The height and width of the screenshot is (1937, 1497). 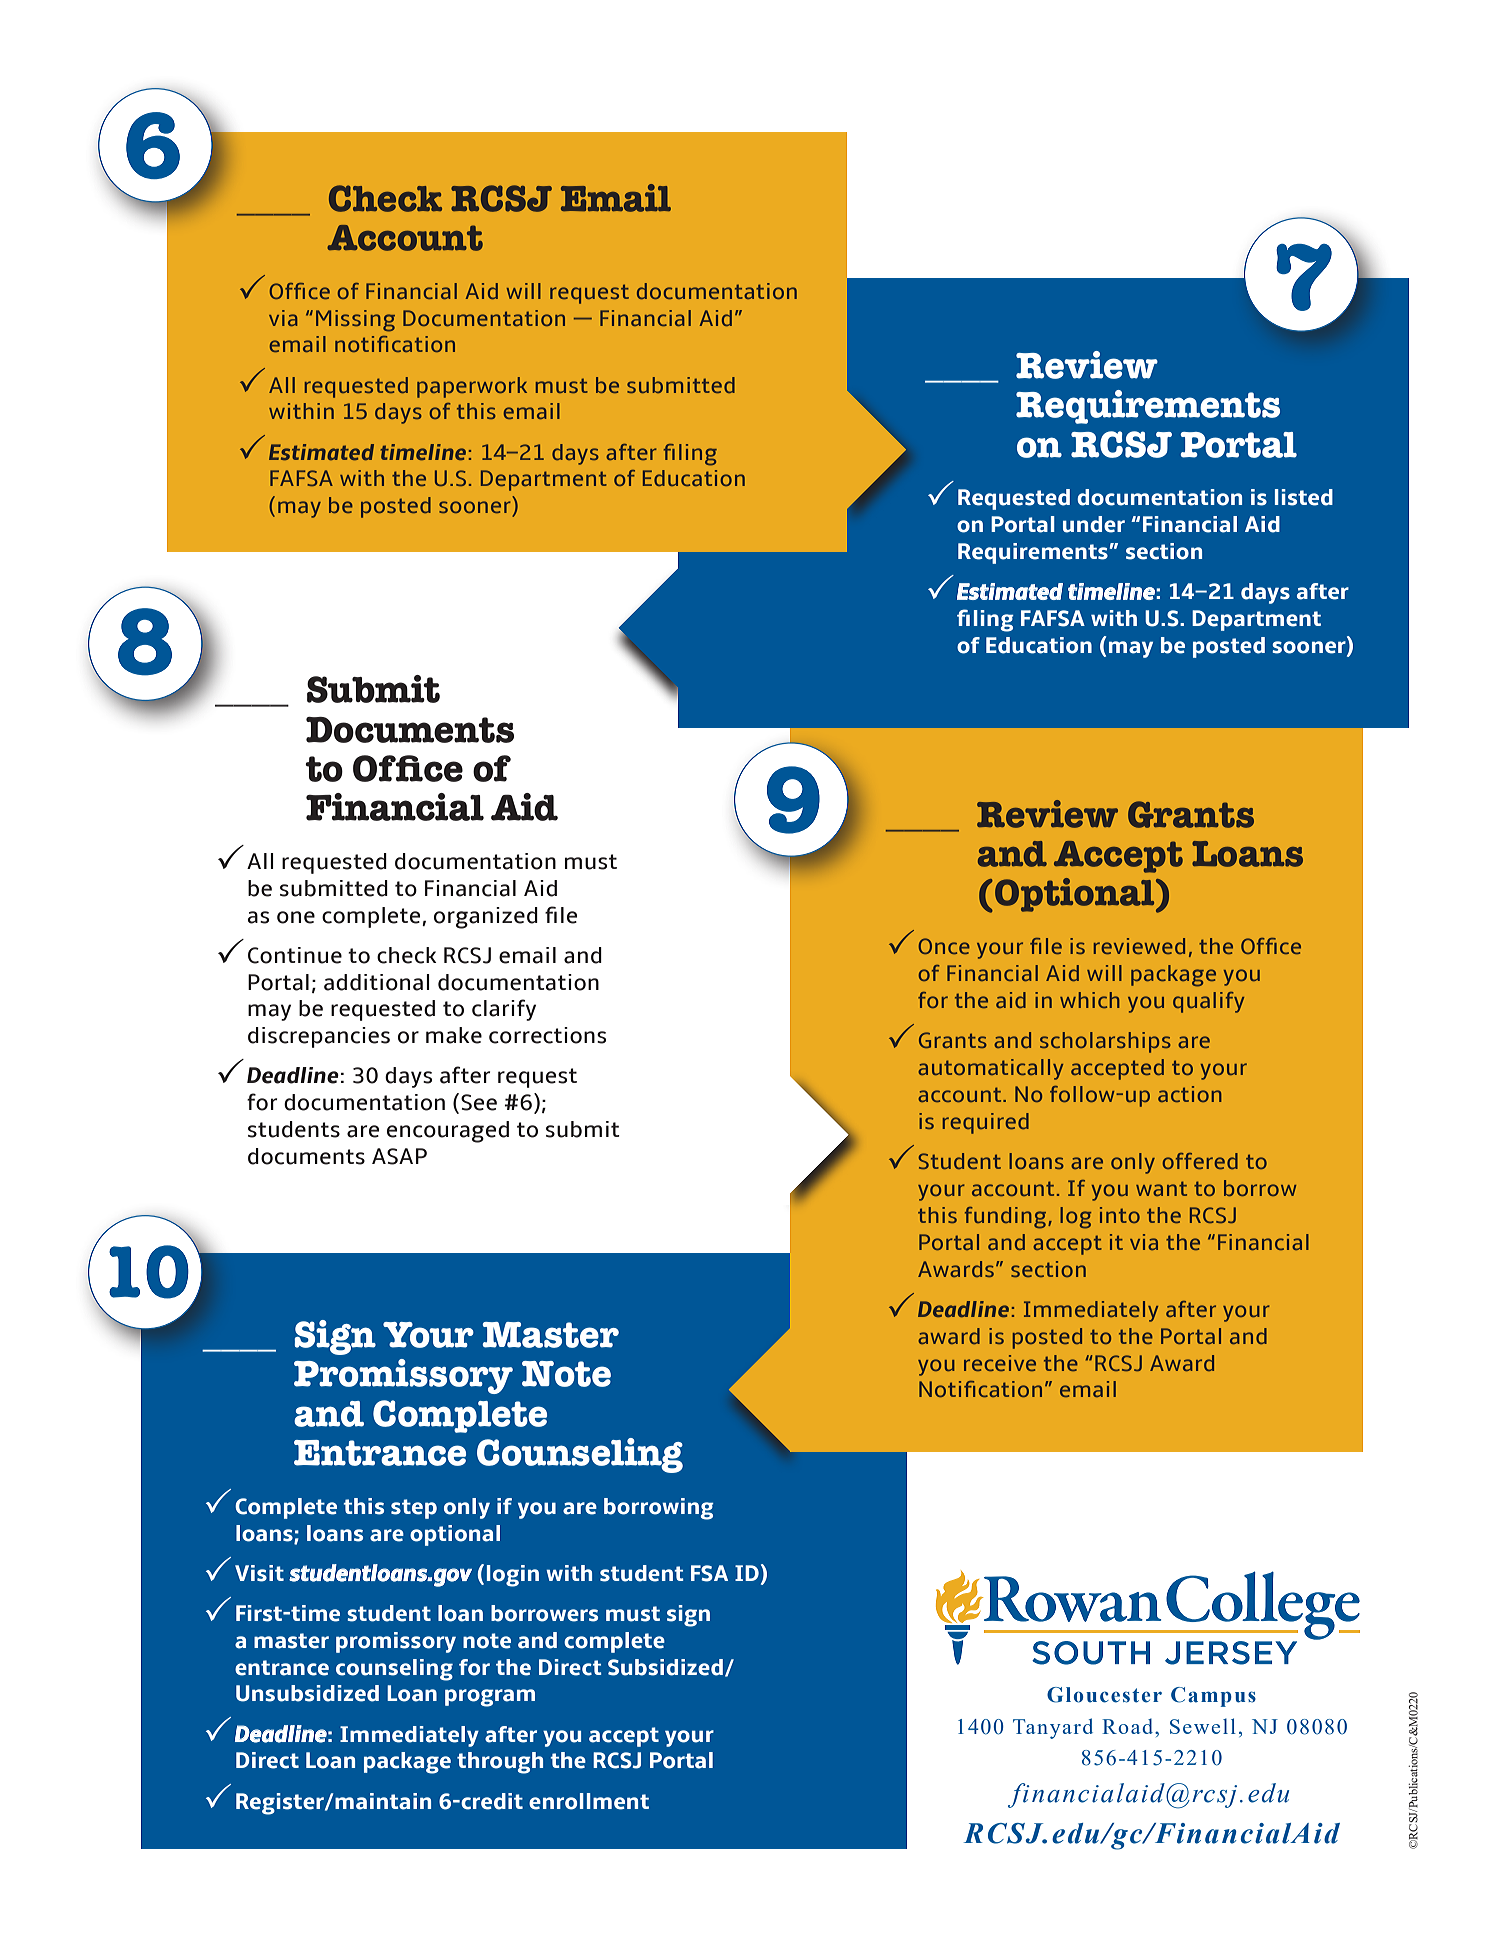 I want to click on automatically, so click(x=990, y=1069).
